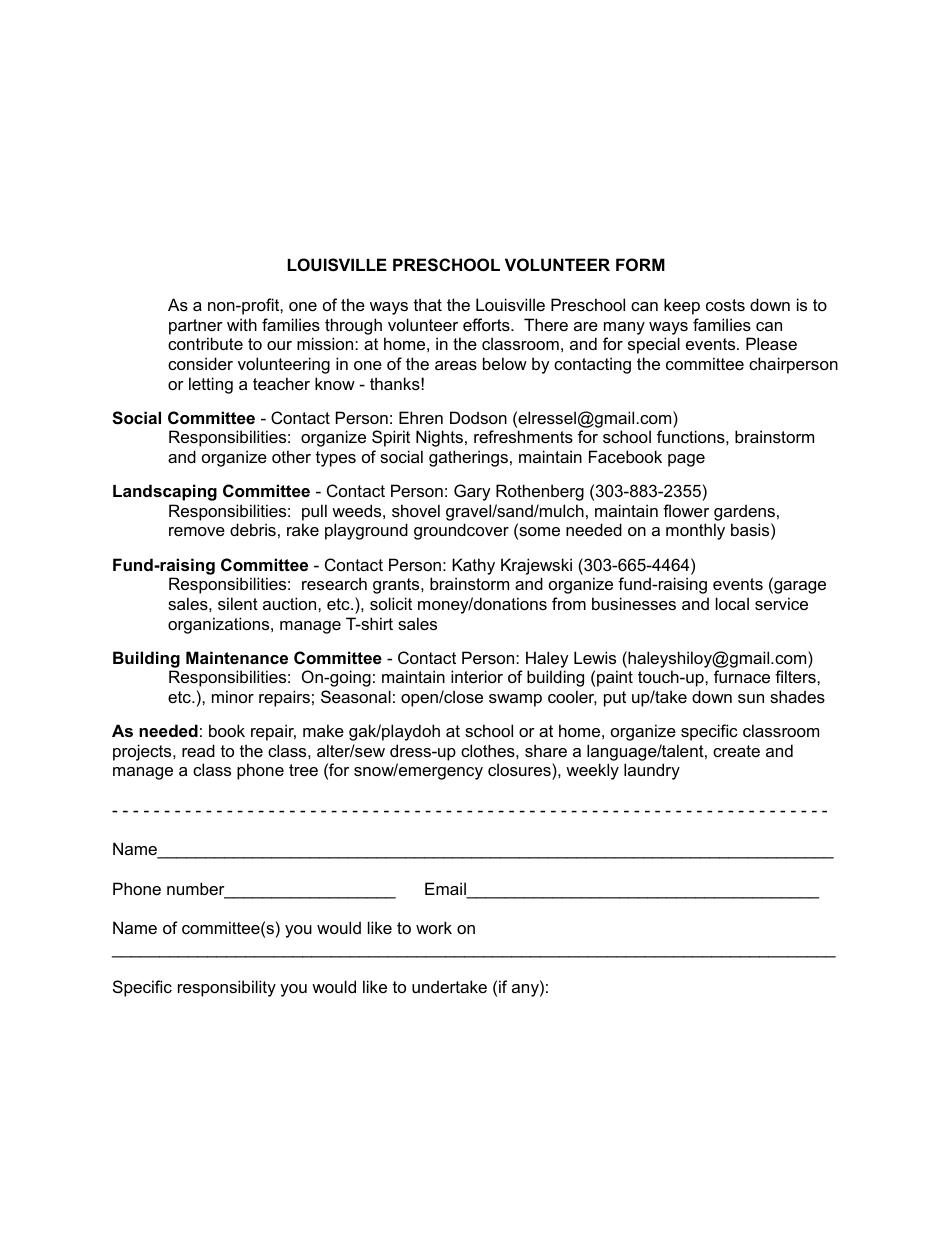 Image resolution: width=952 pixels, height=1233 pixels. Describe the element at coordinates (428, 304) in the document. I see `that` at that location.
